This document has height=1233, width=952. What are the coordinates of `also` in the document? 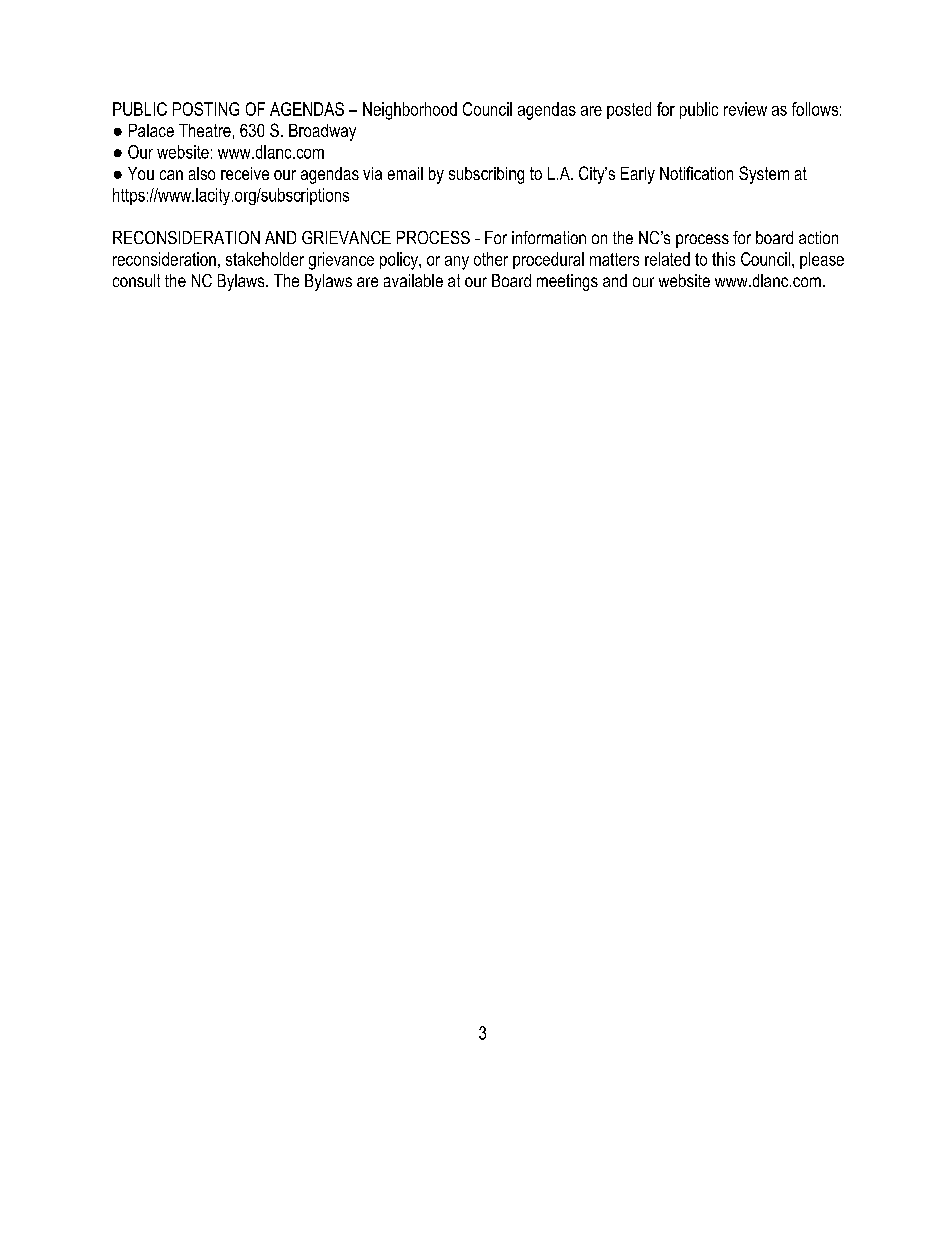 It's located at (202, 173).
